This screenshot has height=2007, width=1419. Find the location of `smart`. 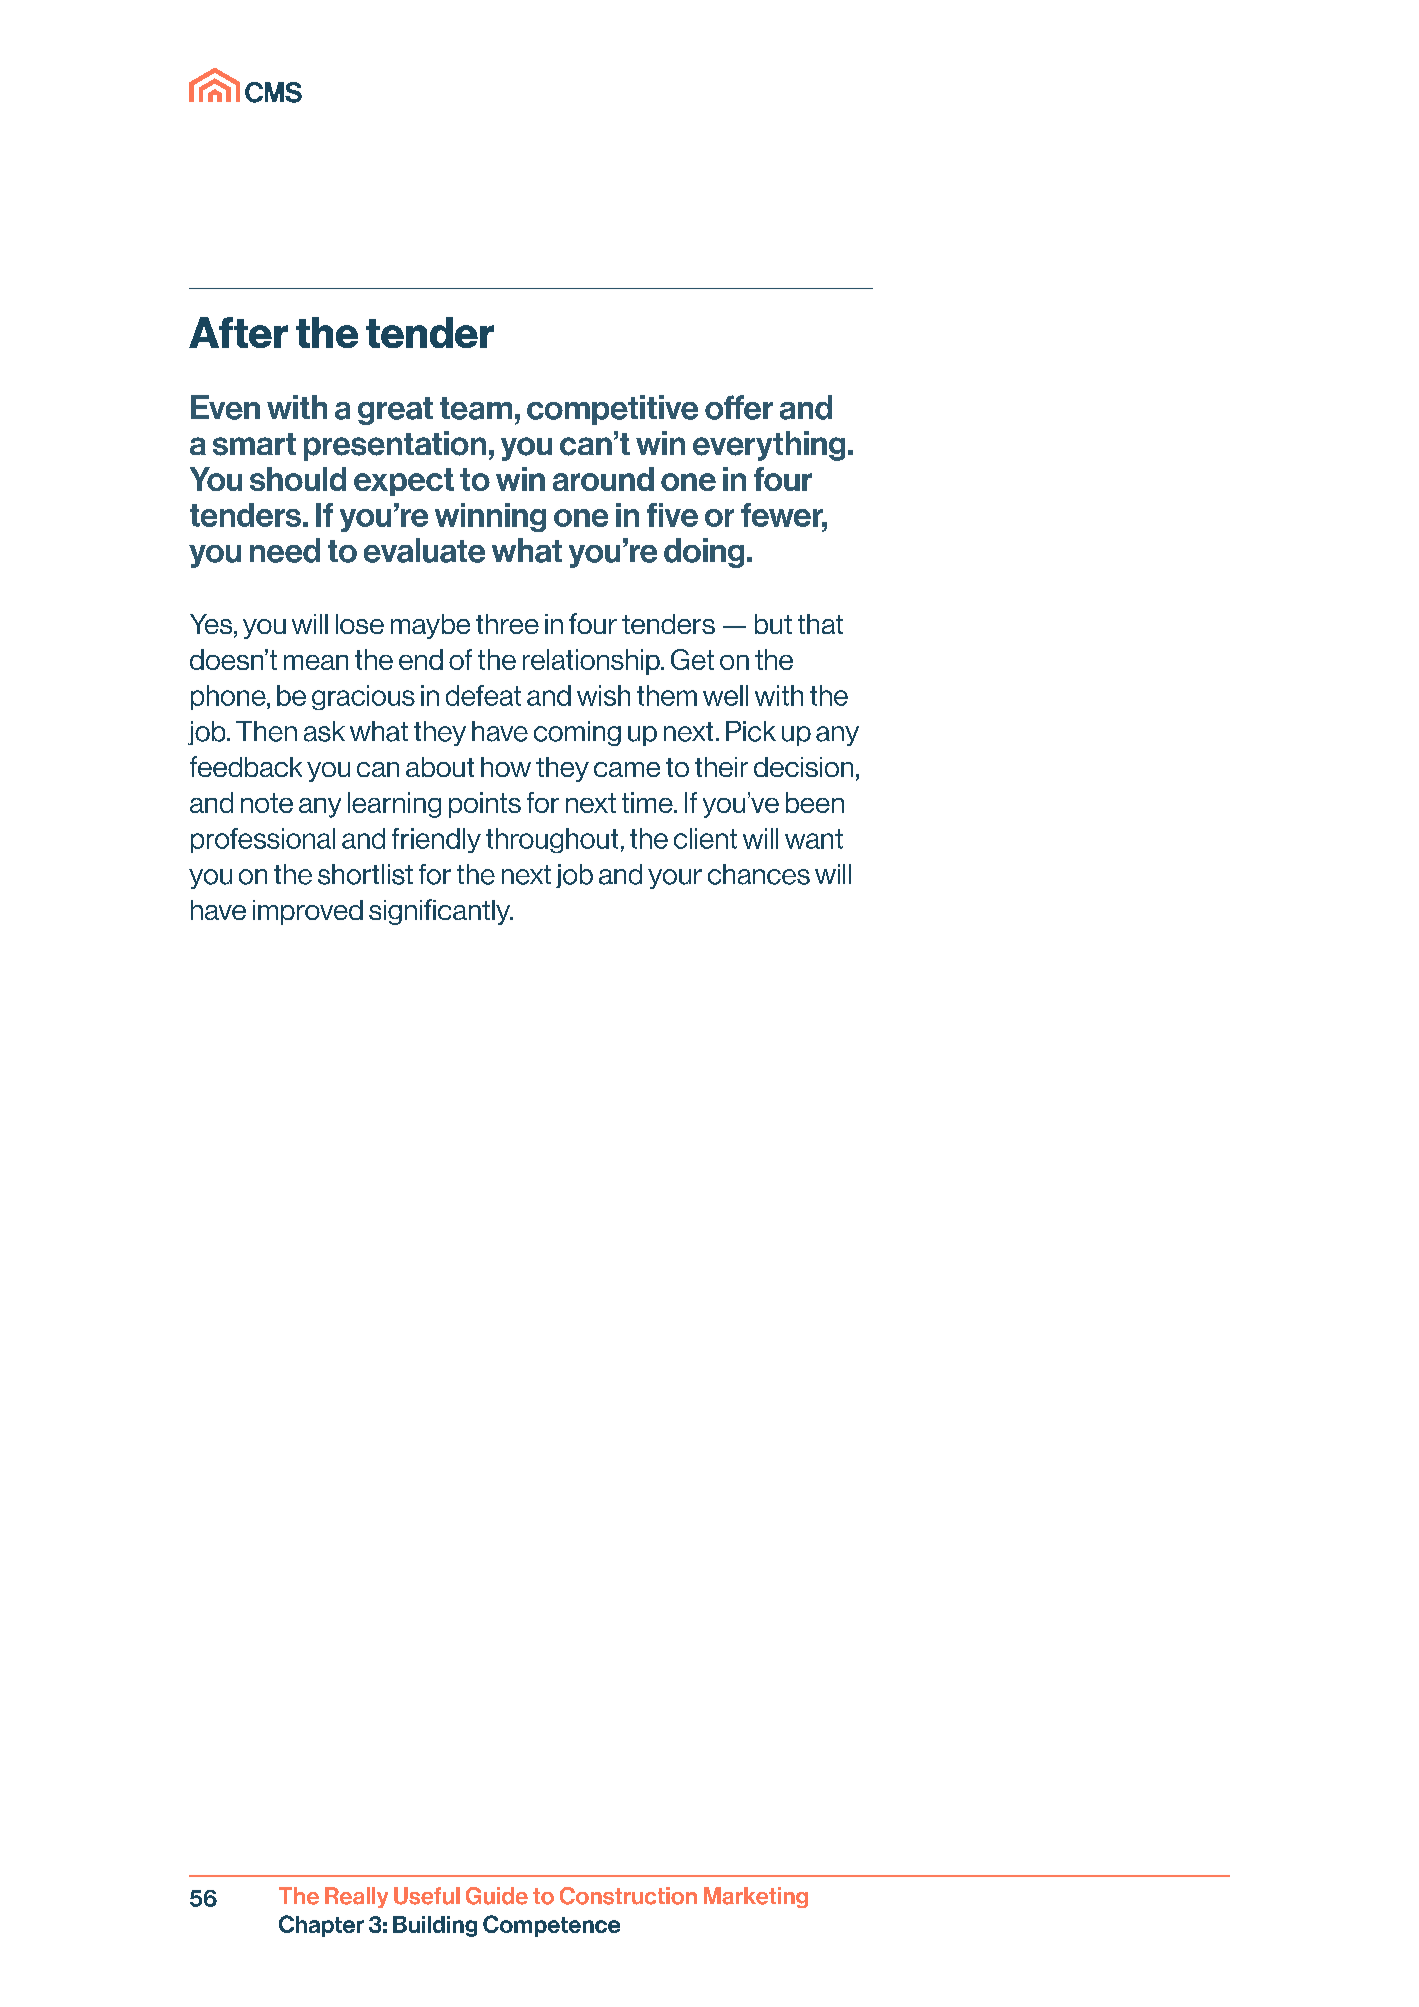

smart is located at coordinates (254, 444).
